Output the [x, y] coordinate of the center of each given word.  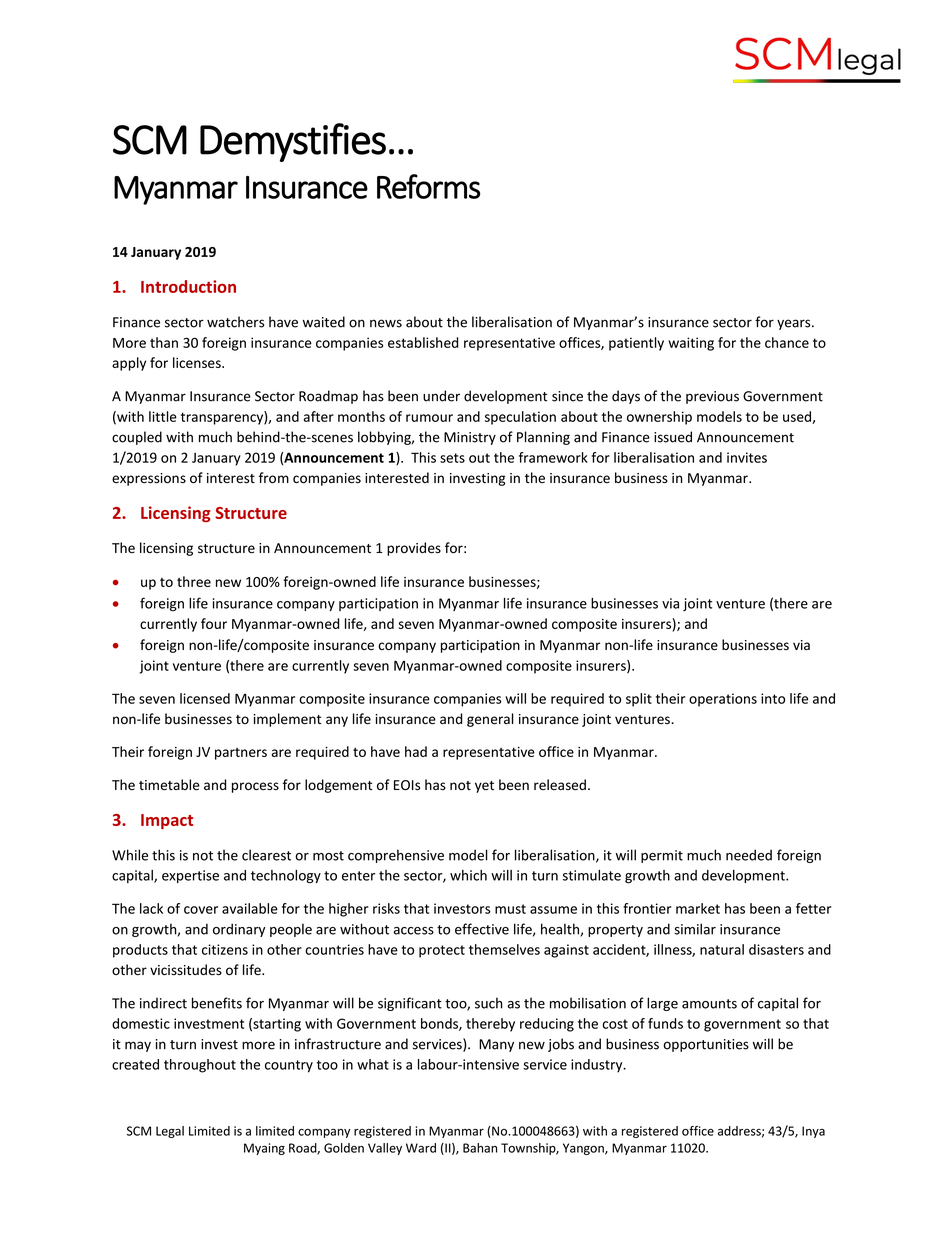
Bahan [480, 1148]
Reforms [428, 186]
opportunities [706, 1045]
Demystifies [293, 142]
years [795, 324]
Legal [170, 1132]
